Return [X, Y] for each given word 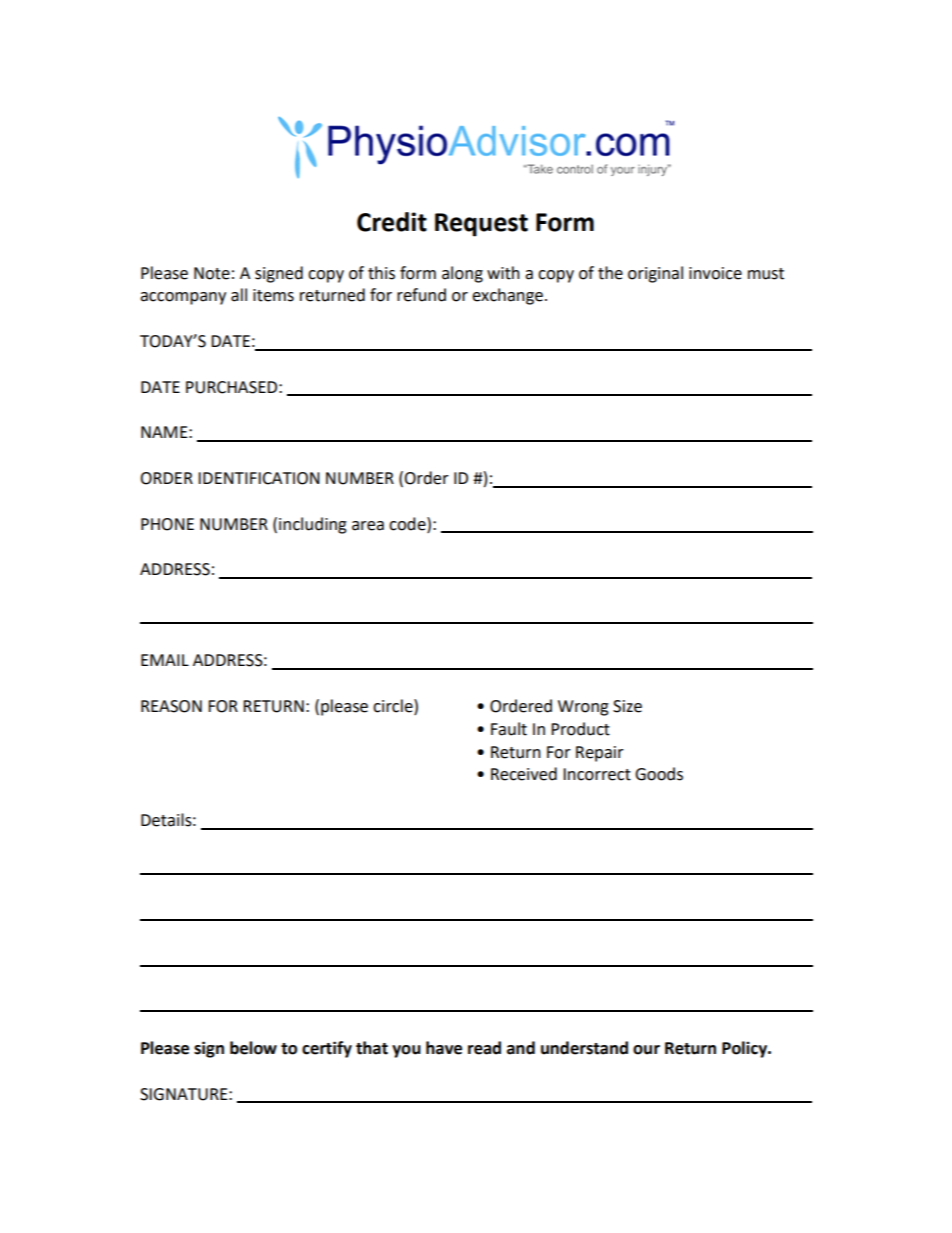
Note [212, 273]
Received [524, 774]
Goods [659, 774]
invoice [715, 273]
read [484, 1048]
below [253, 1048]
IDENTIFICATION [259, 478]
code [408, 524]
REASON [171, 706]
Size [627, 706]
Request [481, 225]
